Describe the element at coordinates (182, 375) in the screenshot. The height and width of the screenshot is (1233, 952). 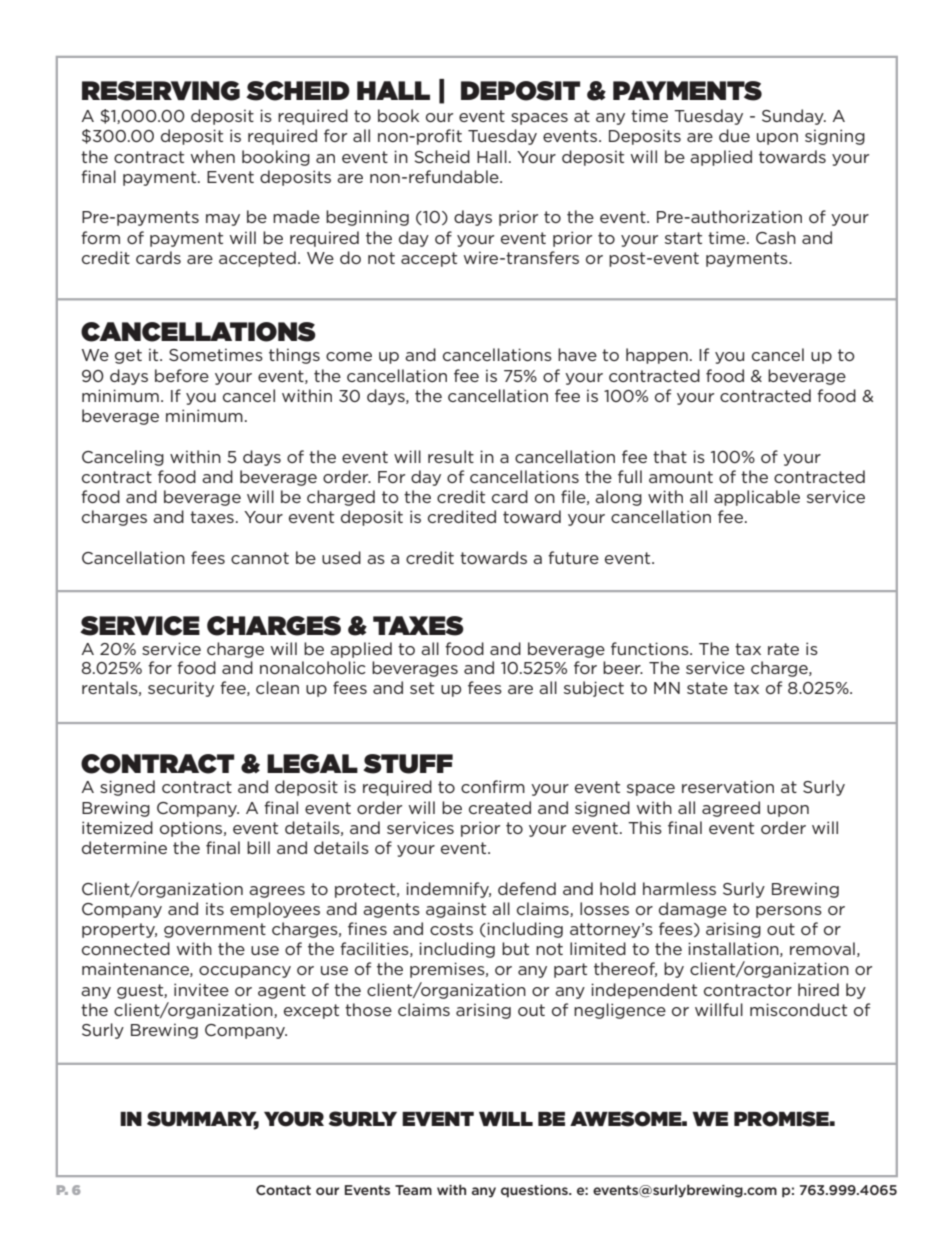
I see `before` at that location.
